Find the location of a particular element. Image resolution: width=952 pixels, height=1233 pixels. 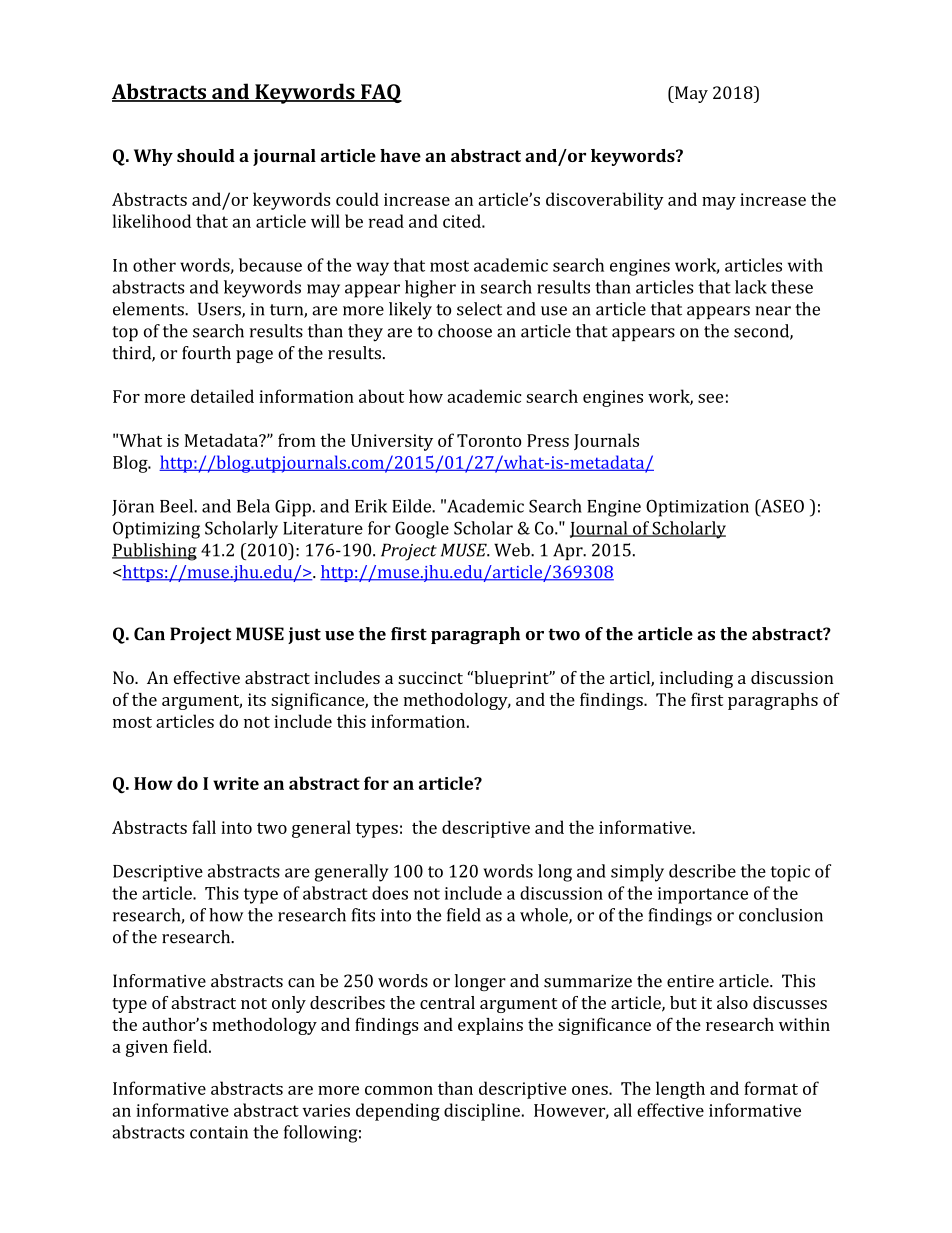

have is located at coordinates (400, 155).
